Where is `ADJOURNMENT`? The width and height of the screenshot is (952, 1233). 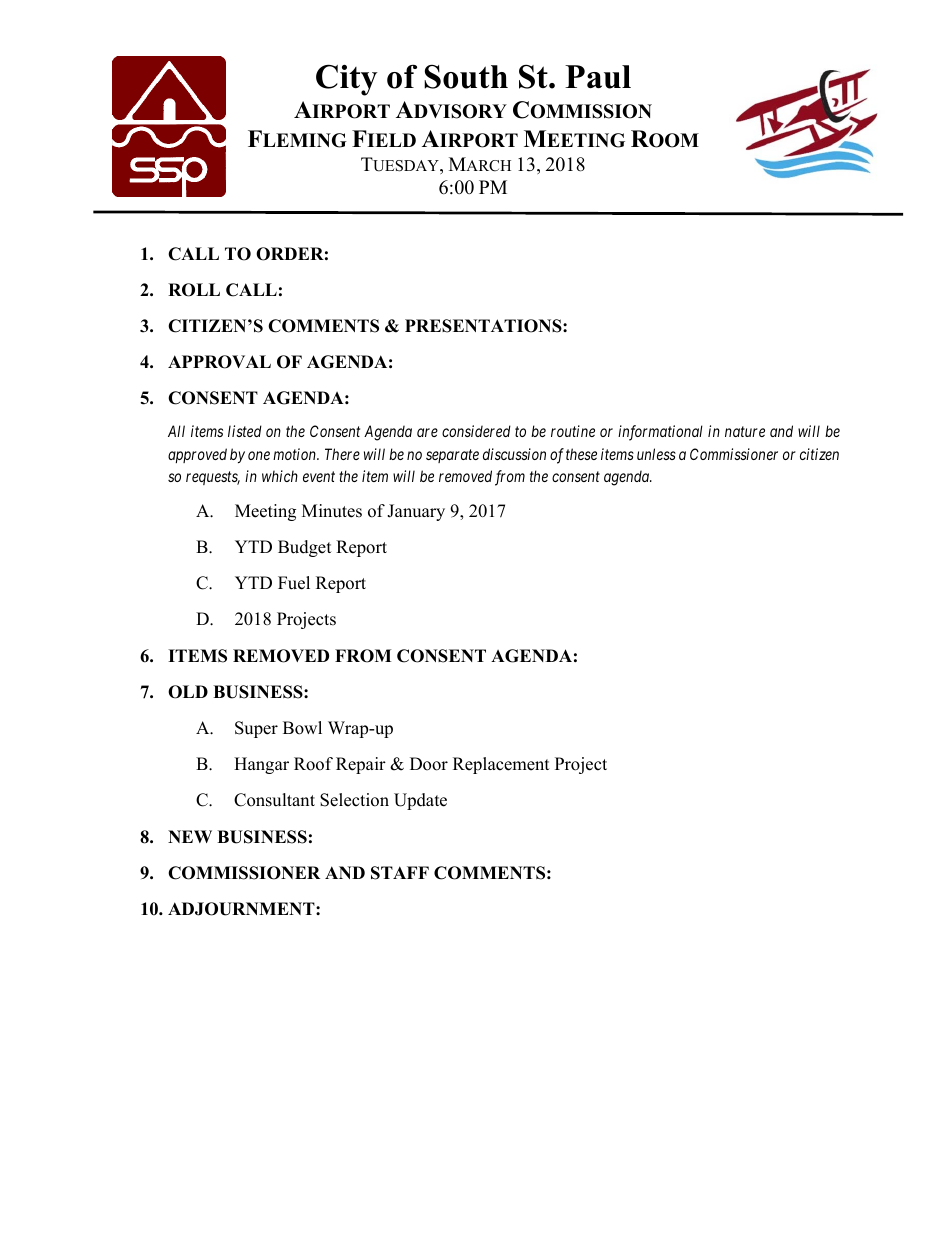 ADJOURNMENT is located at coordinates (242, 909).
